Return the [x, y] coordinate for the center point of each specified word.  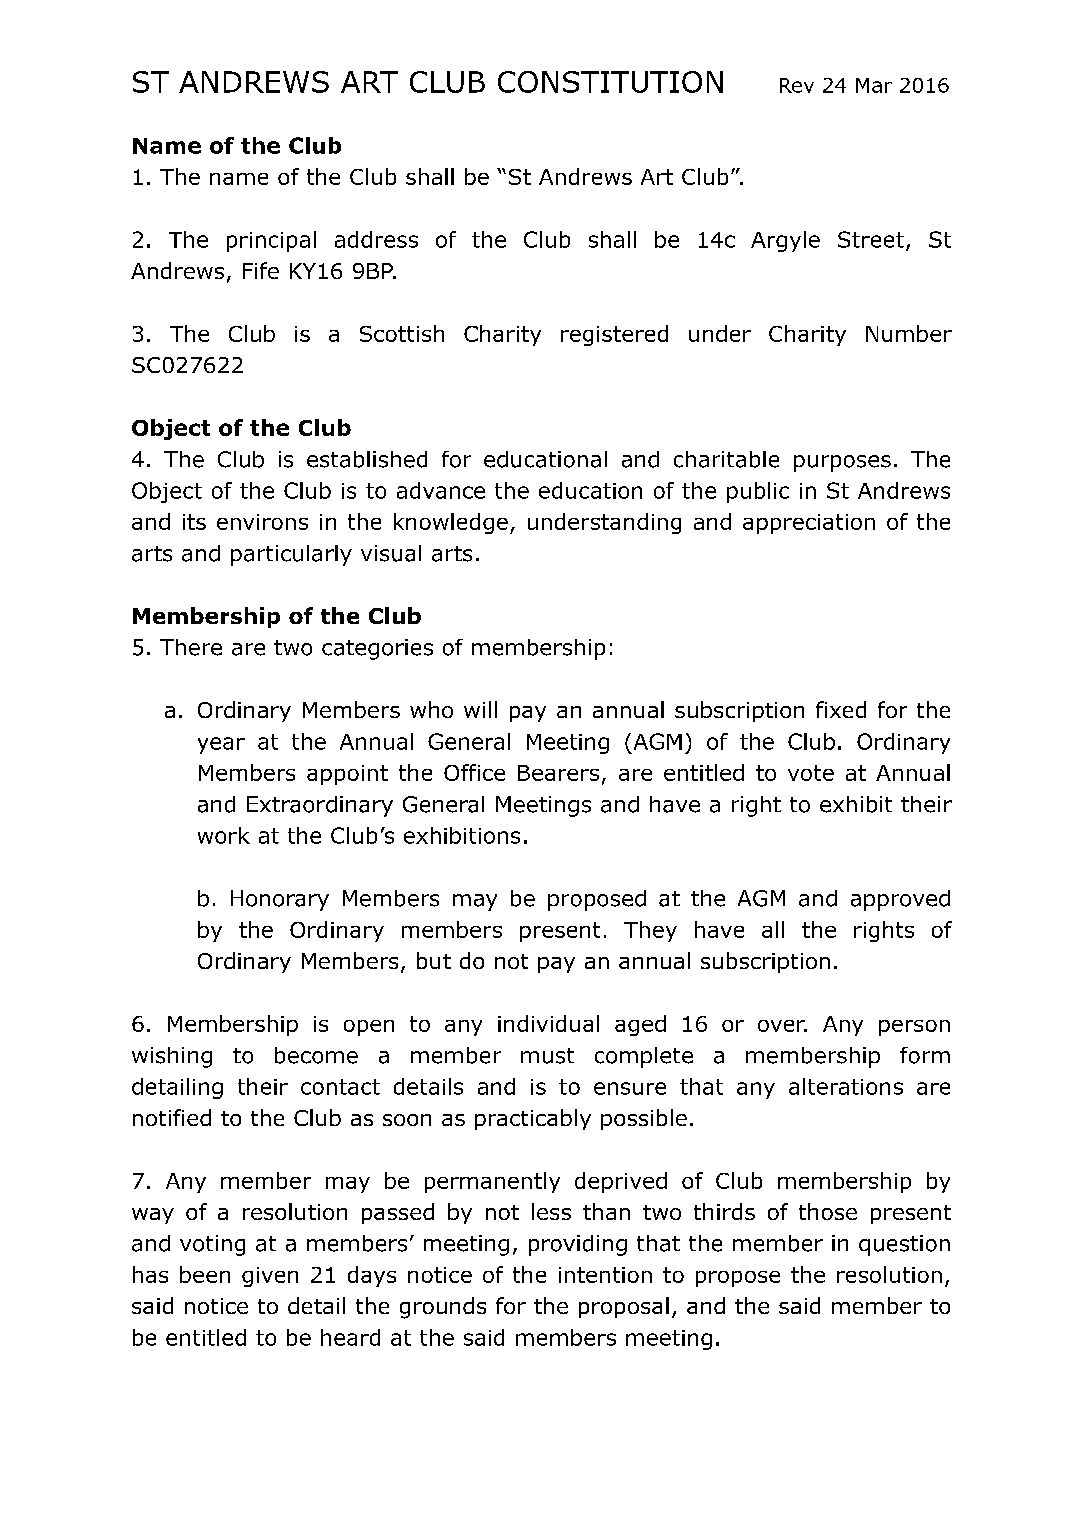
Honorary [280, 900]
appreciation [809, 524]
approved [900, 900]
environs [262, 522]
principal [271, 241]
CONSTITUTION [610, 82]
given [270, 1277]
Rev [797, 85]
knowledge [451, 523]
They [650, 931]
